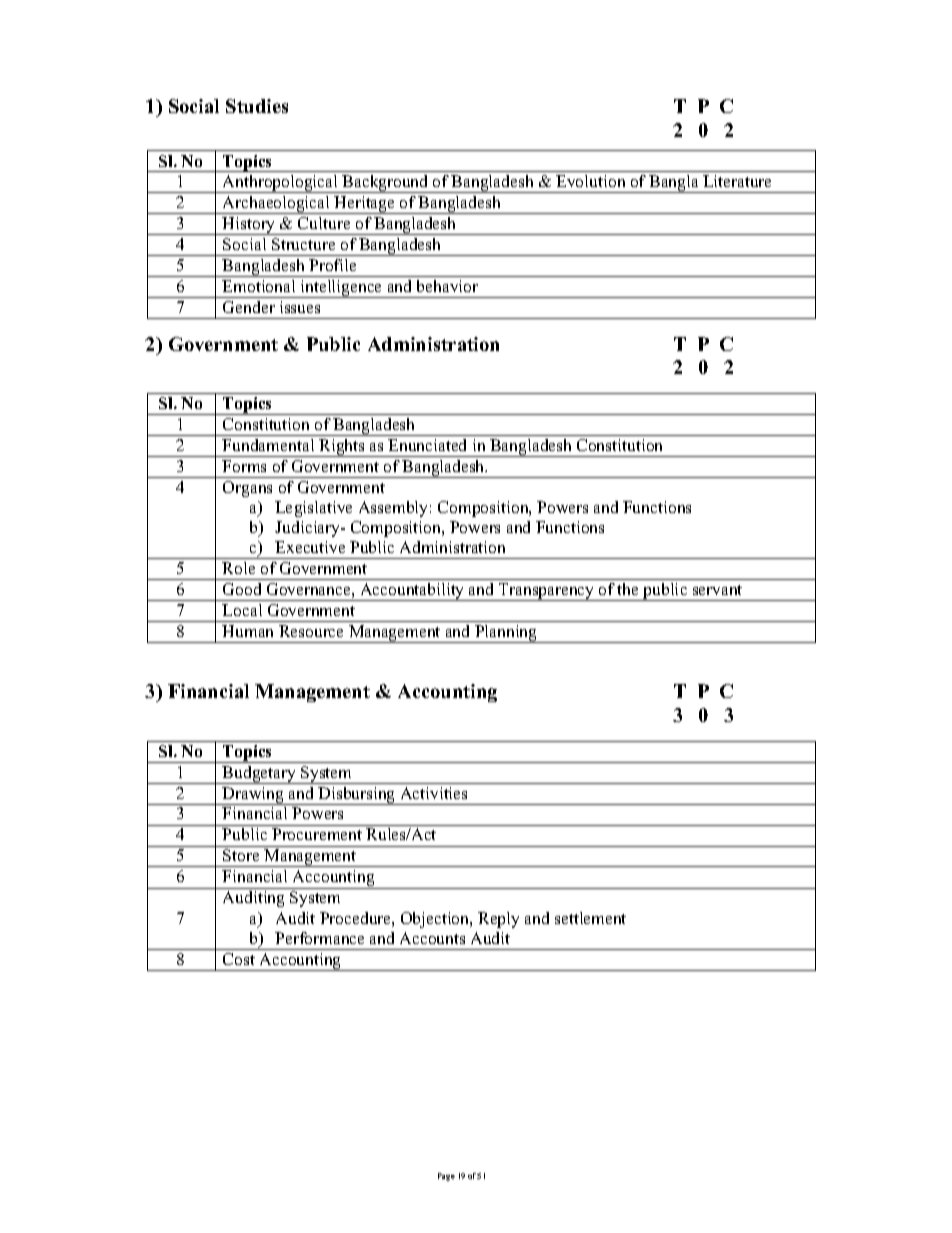 The height and width of the page is (1233, 952). Describe the element at coordinates (446, 1177) in the page. I see `Page` at that location.
